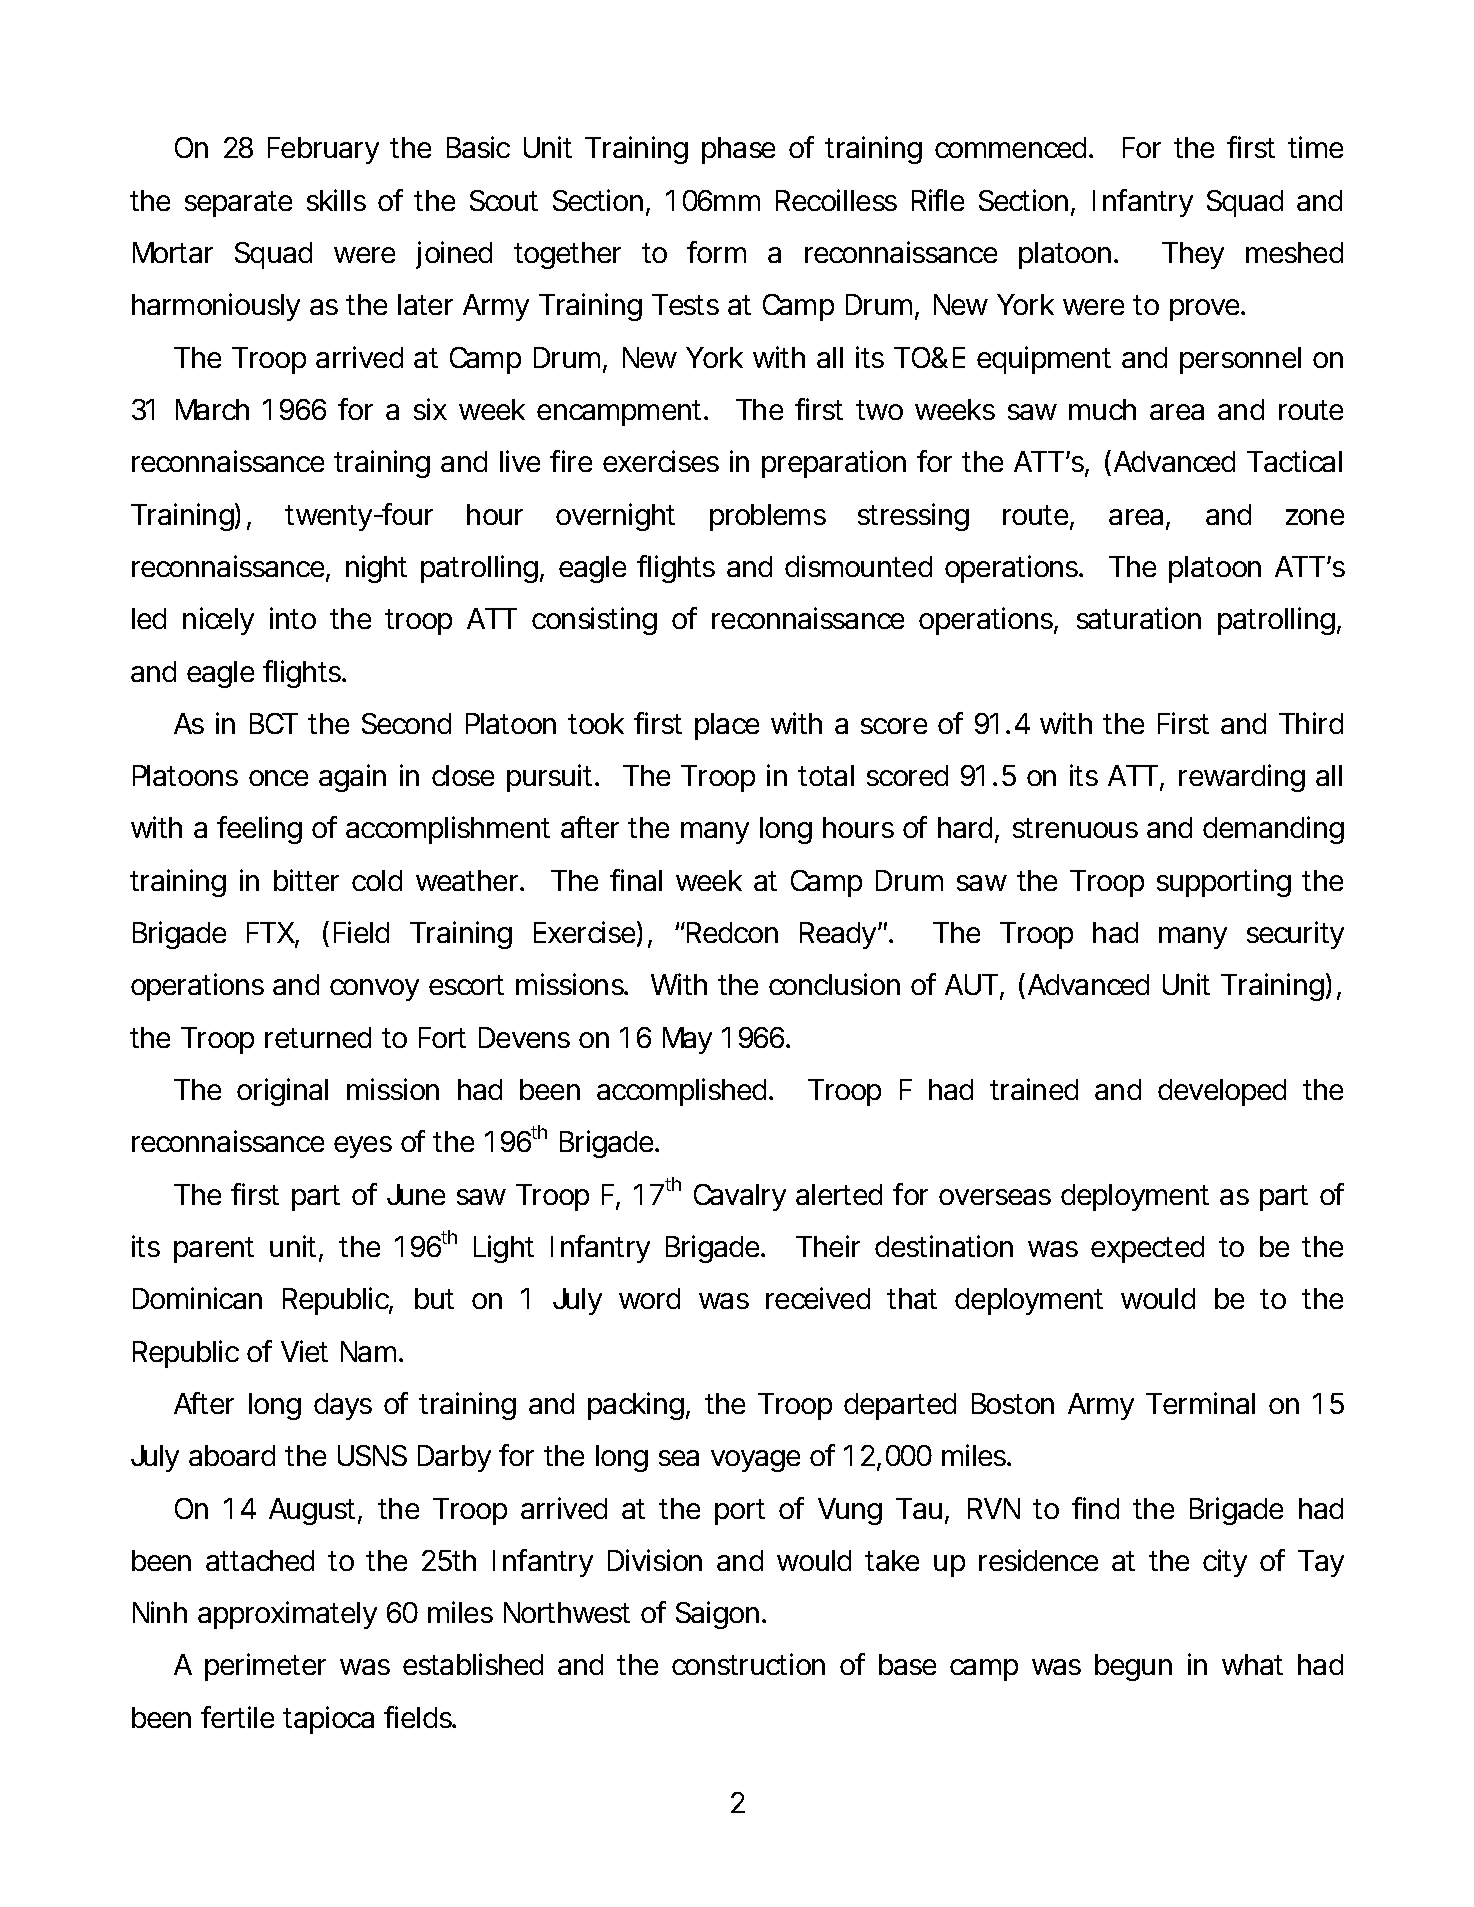 Image resolution: width=1474 pixels, height=1907 pixels. I want to click on They, so click(1193, 255).
